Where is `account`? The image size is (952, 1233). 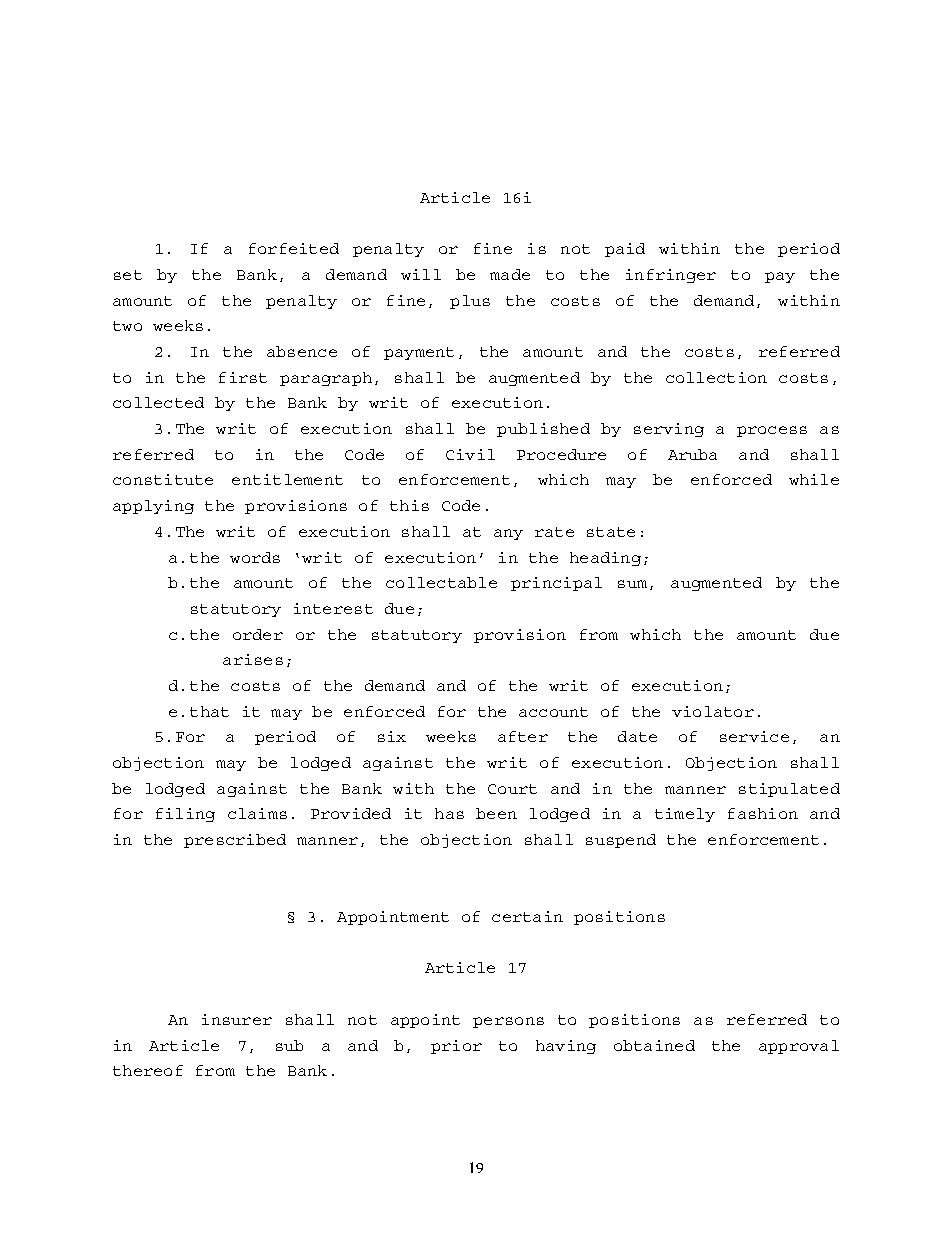
account is located at coordinates (553, 712).
